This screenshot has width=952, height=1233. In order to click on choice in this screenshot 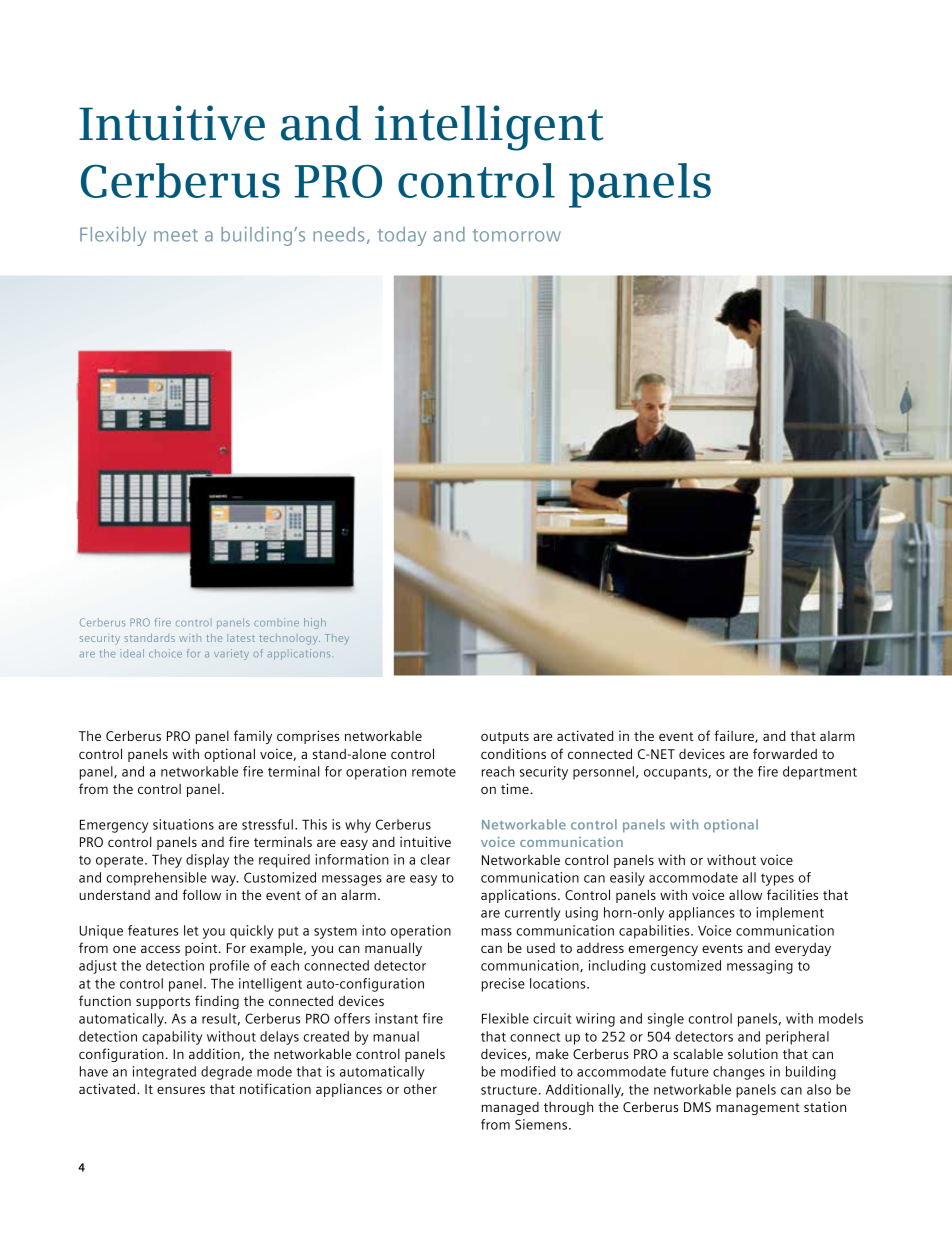, I will do `click(165, 653)`.
